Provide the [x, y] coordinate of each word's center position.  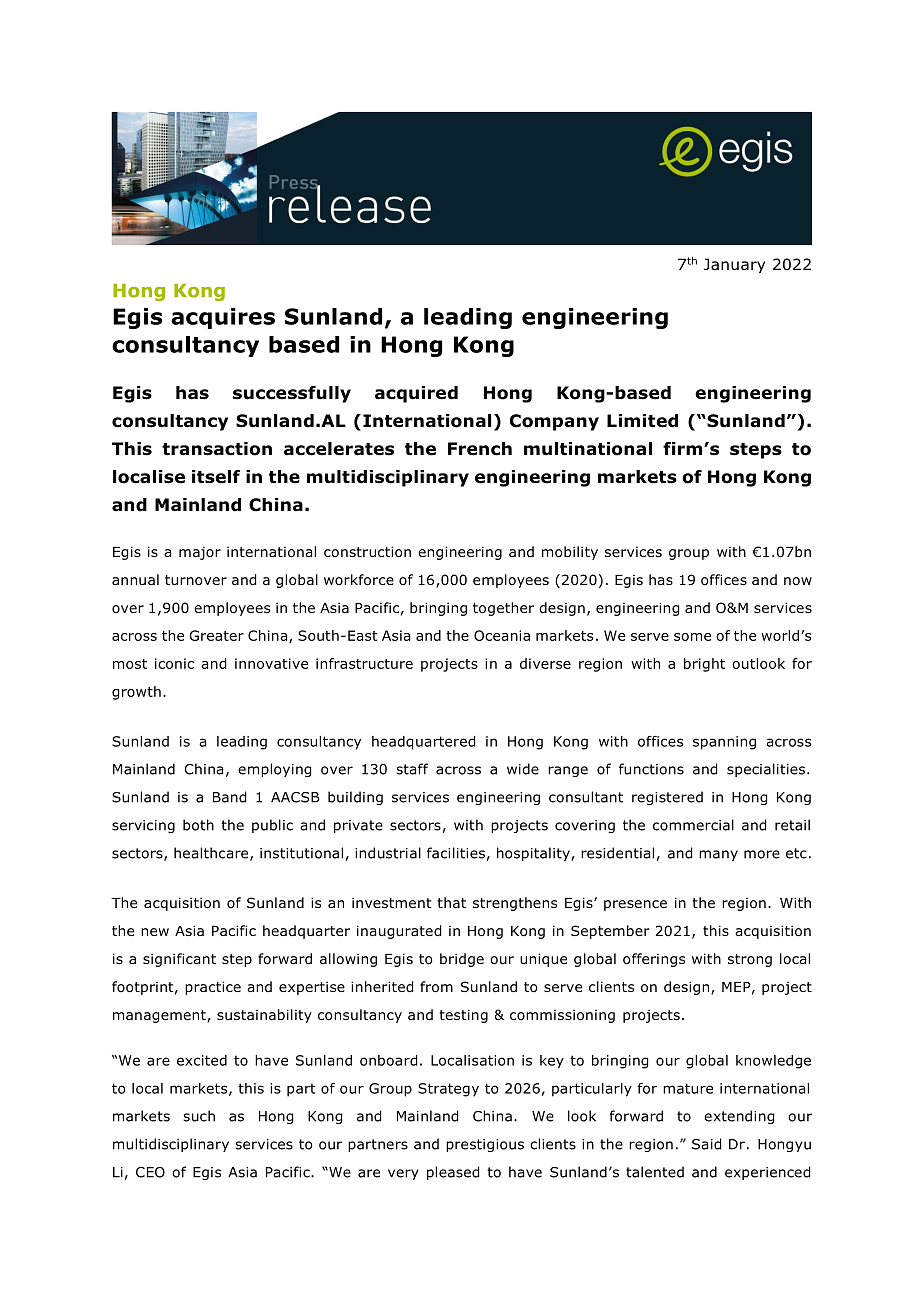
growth [136, 693]
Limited [642, 421]
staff [412, 769]
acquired [416, 394]
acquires [223, 318]
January [734, 265]
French [480, 449]
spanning [724, 743]
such [199, 1116]
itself [216, 477]
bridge [462, 960]
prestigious [485, 1145]
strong [750, 960]
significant [179, 960]
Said [706, 1144]
